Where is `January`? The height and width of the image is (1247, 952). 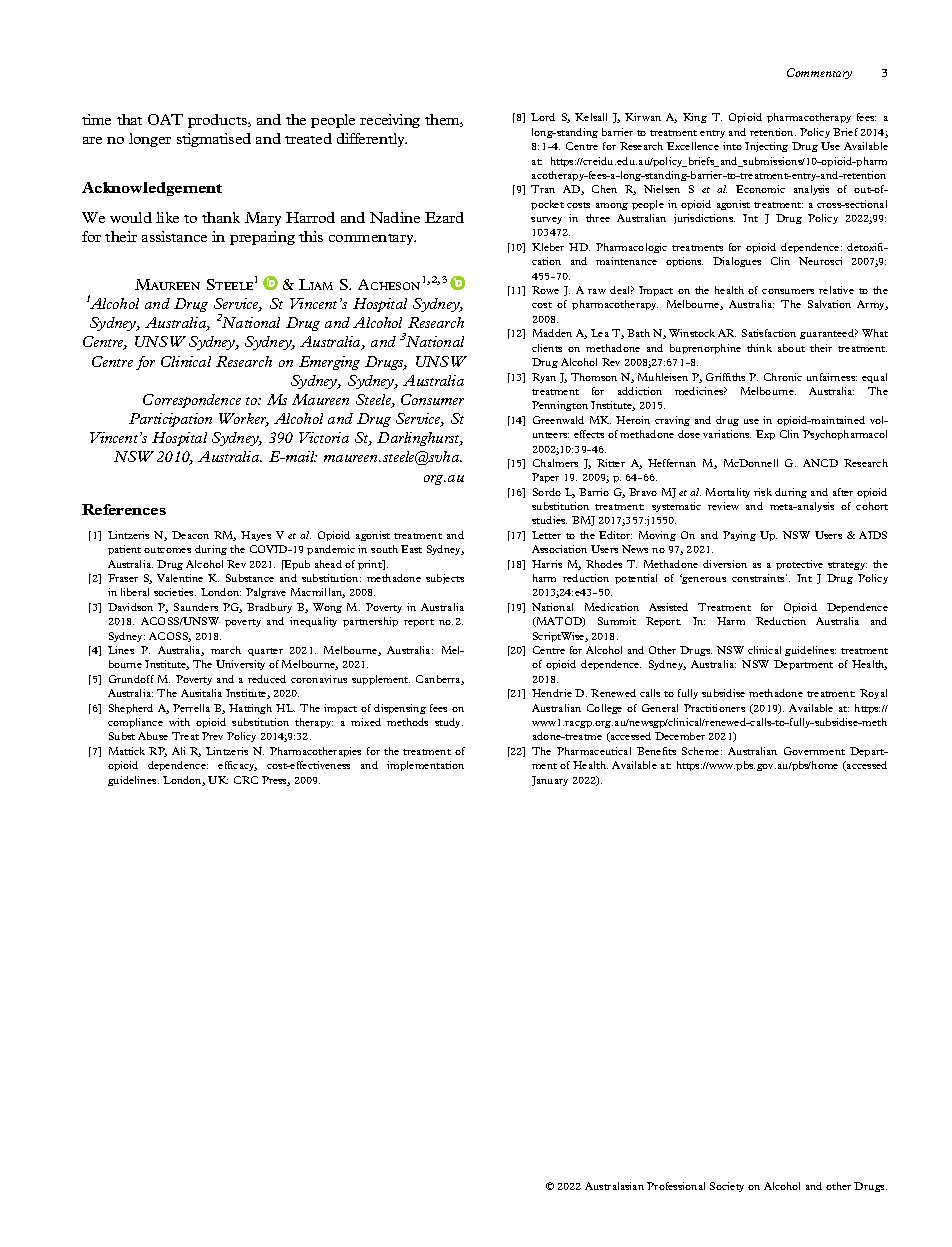 January is located at coordinates (550, 781).
